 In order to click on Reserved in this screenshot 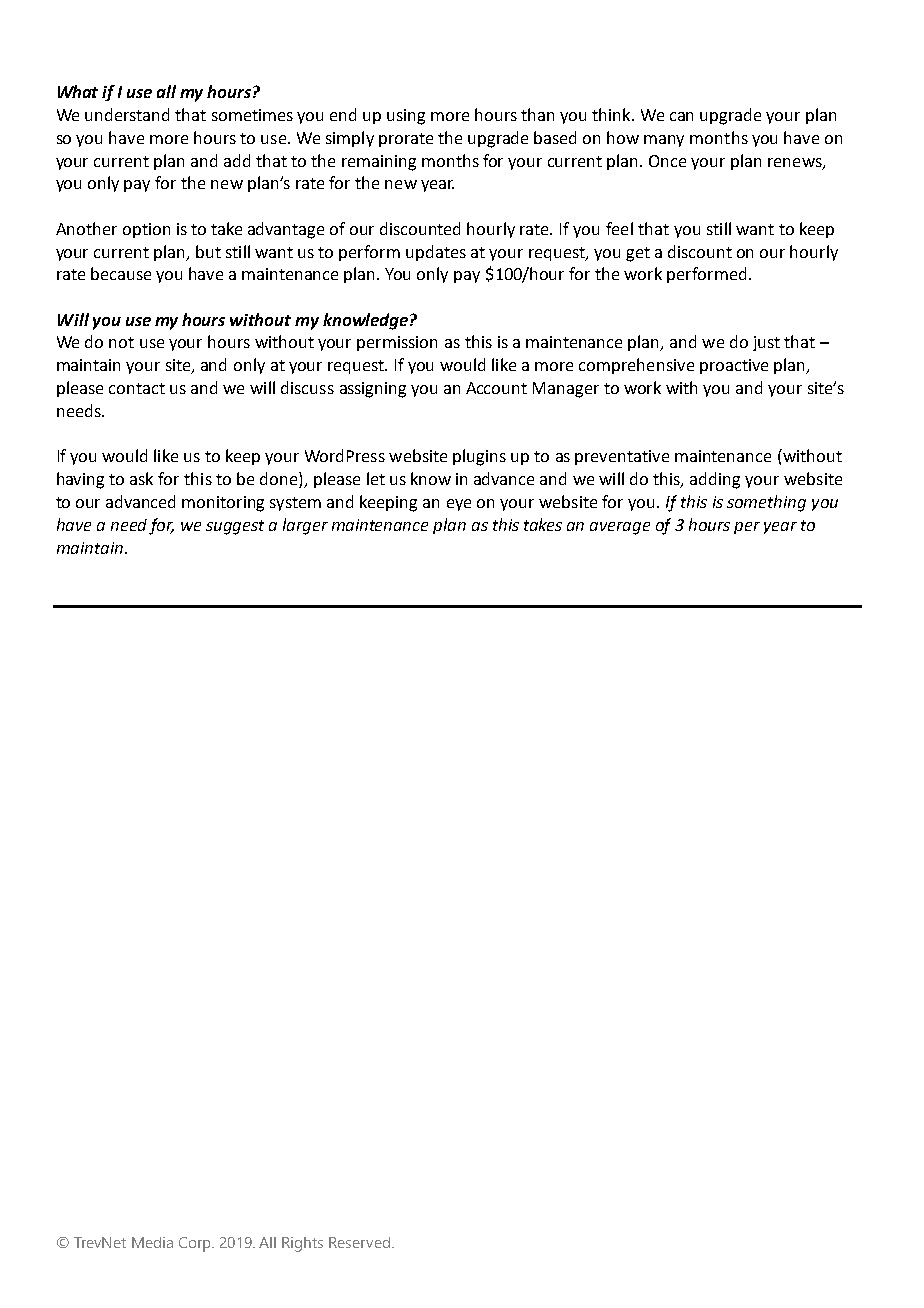, I will do `click(359, 1242)`.
